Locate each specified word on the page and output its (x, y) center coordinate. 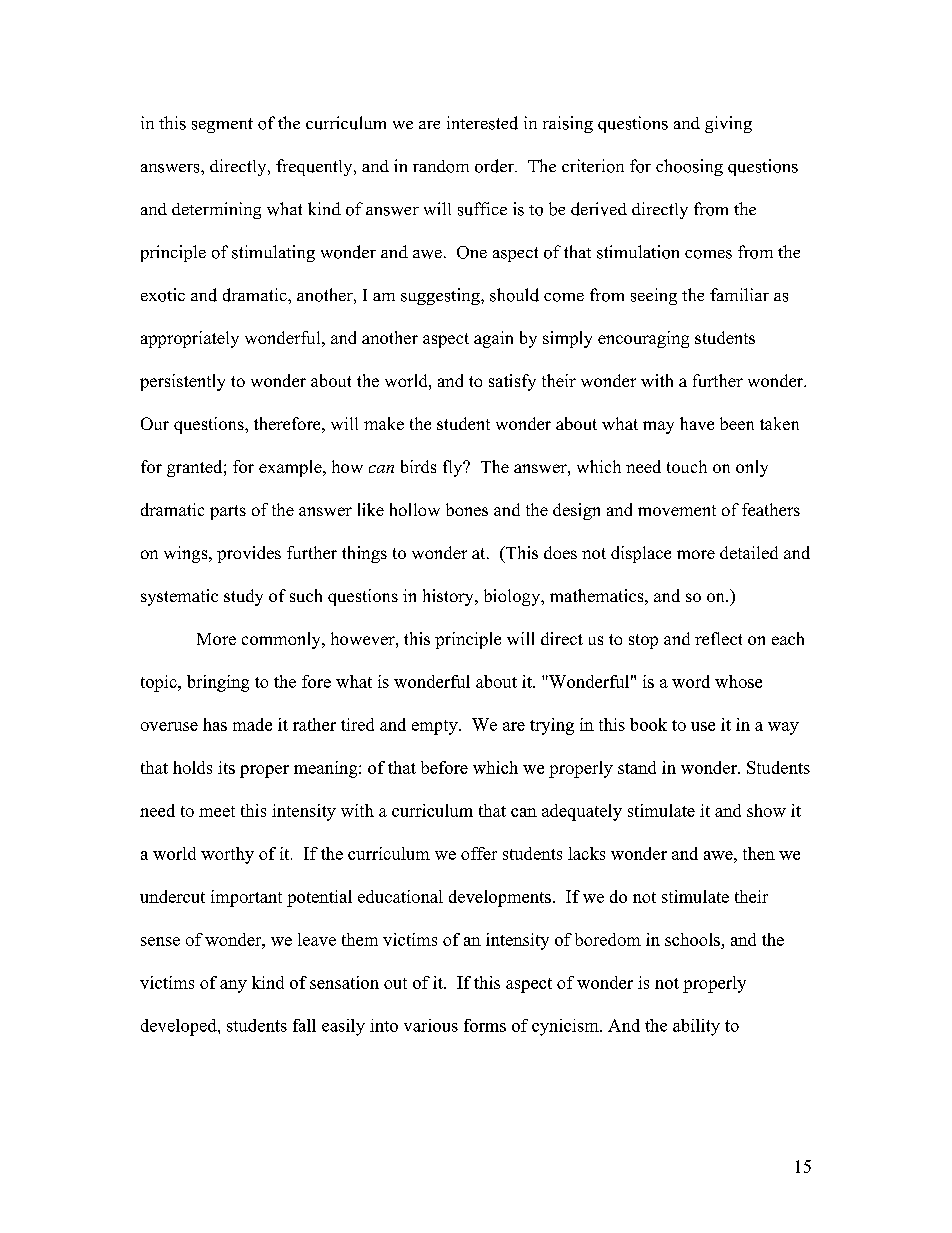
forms (485, 1025)
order (495, 166)
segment (222, 125)
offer (479, 853)
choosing (689, 167)
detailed (749, 552)
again (493, 339)
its (226, 767)
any (233, 986)
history (449, 597)
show (766, 810)
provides (249, 554)
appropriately (190, 339)
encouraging (643, 339)
